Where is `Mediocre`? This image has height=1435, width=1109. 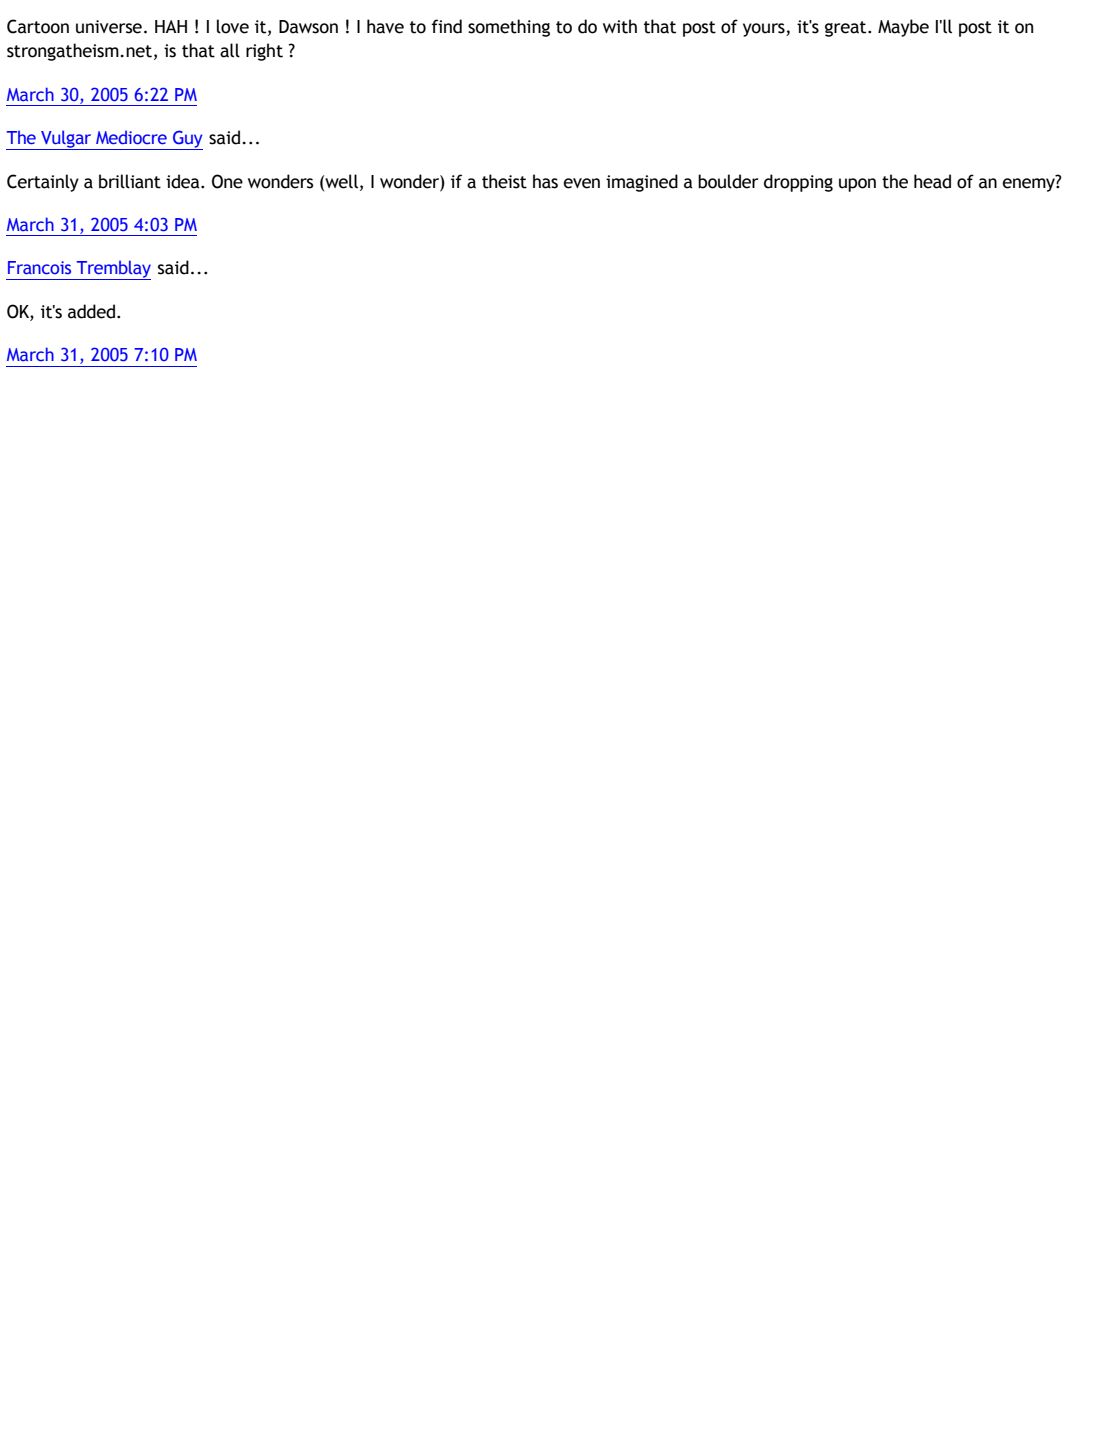
Mediocre is located at coordinates (131, 137).
